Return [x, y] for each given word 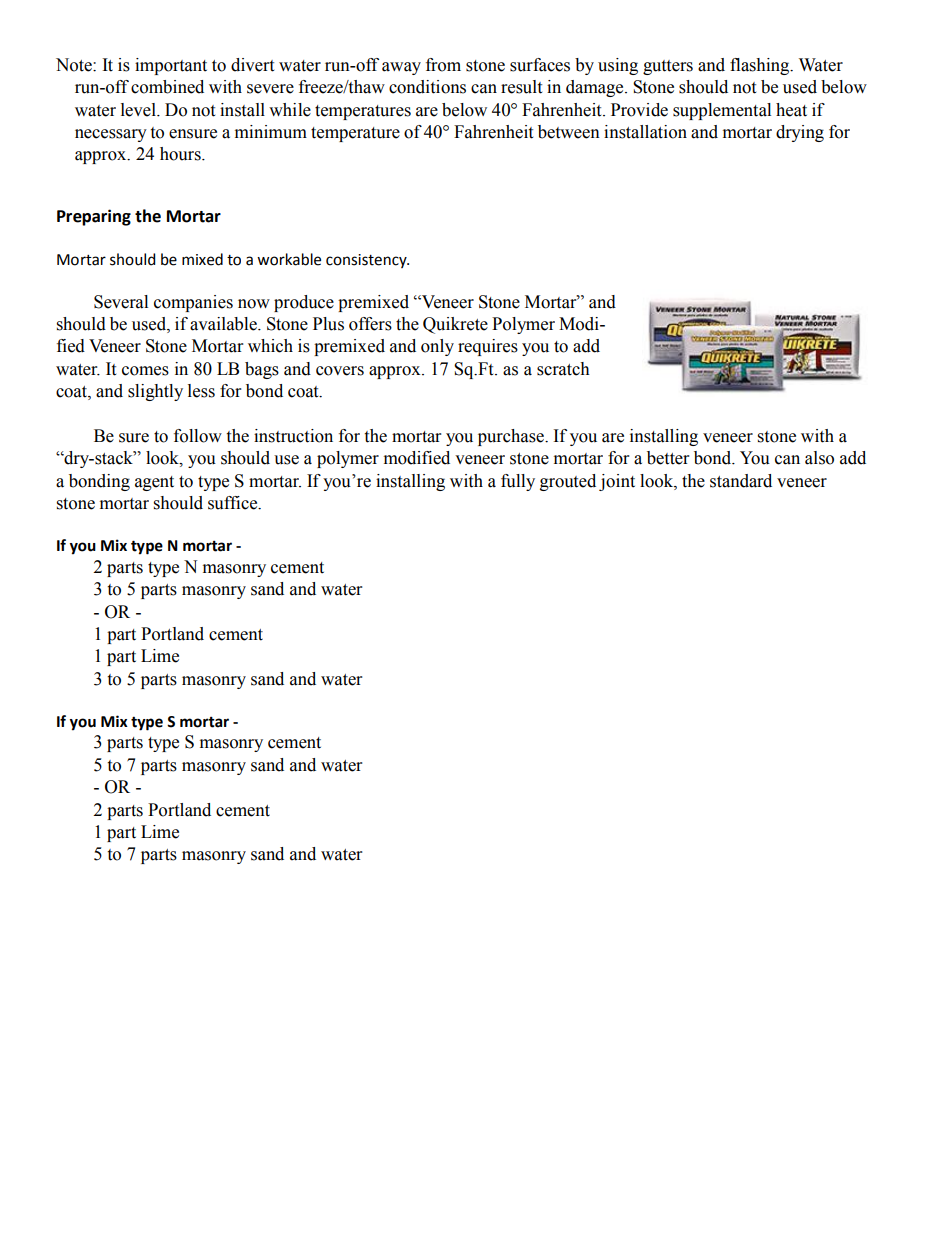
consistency [367, 261]
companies [193, 303]
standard [741, 481]
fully [518, 482]
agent [154, 483]
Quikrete [455, 325]
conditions [427, 87]
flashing [761, 66]
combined [167, 87]
